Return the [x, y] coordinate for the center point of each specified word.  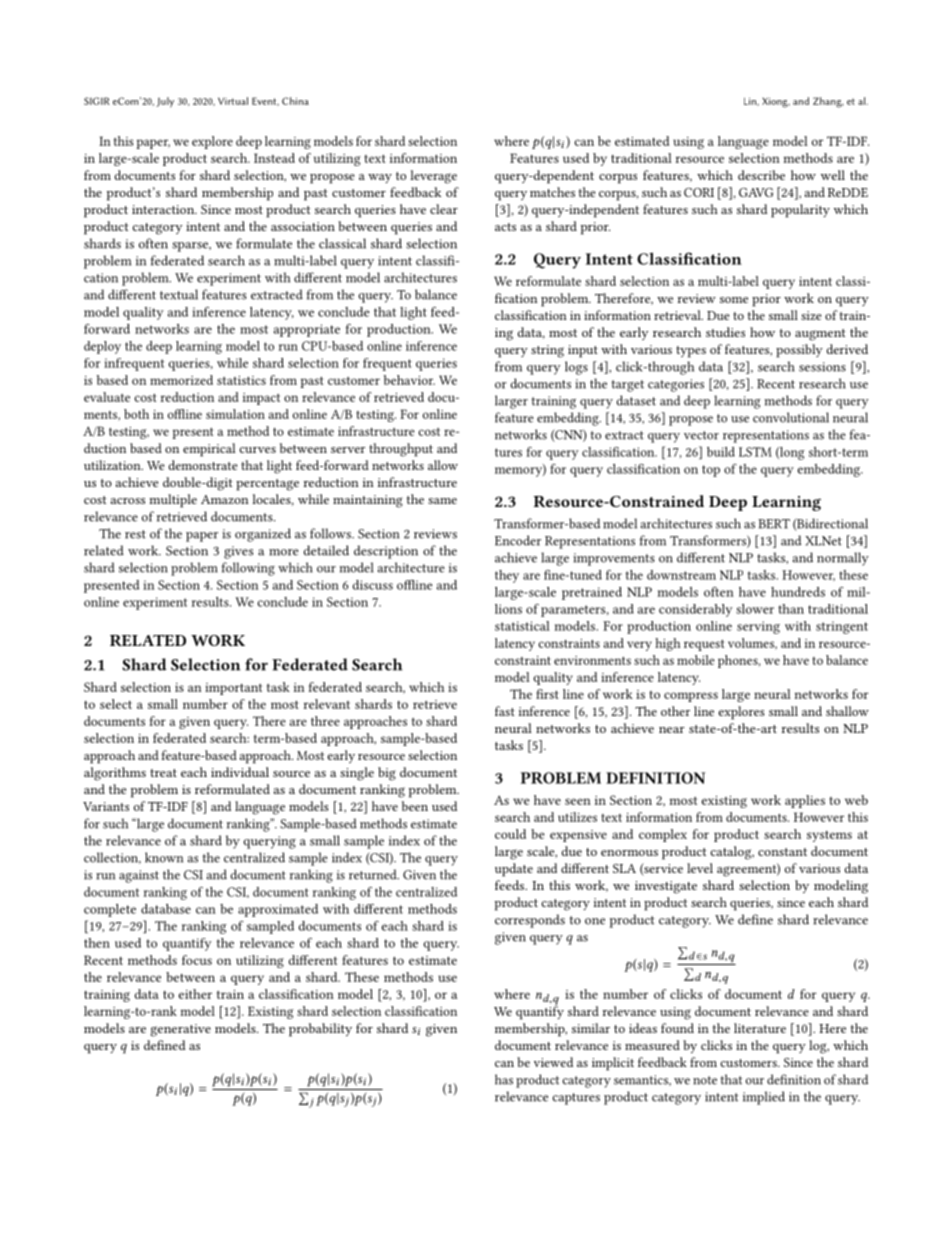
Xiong [776, 102]
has [504, 1079]
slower [755, 609]
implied [764, 1098]
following [248, 569]
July [165, 102]
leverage [433, 177]
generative [180, 1030]
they [507, 576]
